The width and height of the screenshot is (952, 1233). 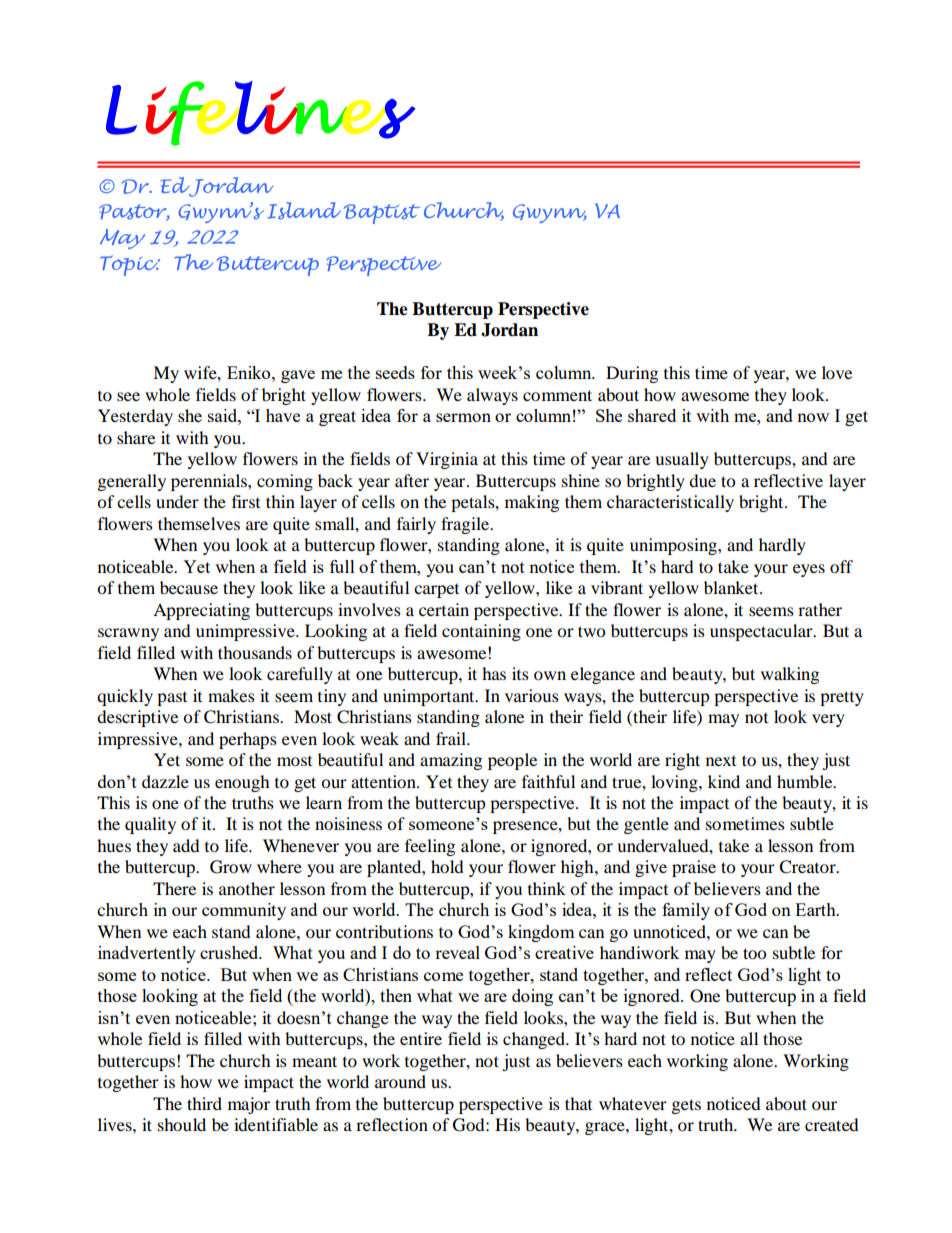 I want to click on walking, so click(x=790, y=675).
